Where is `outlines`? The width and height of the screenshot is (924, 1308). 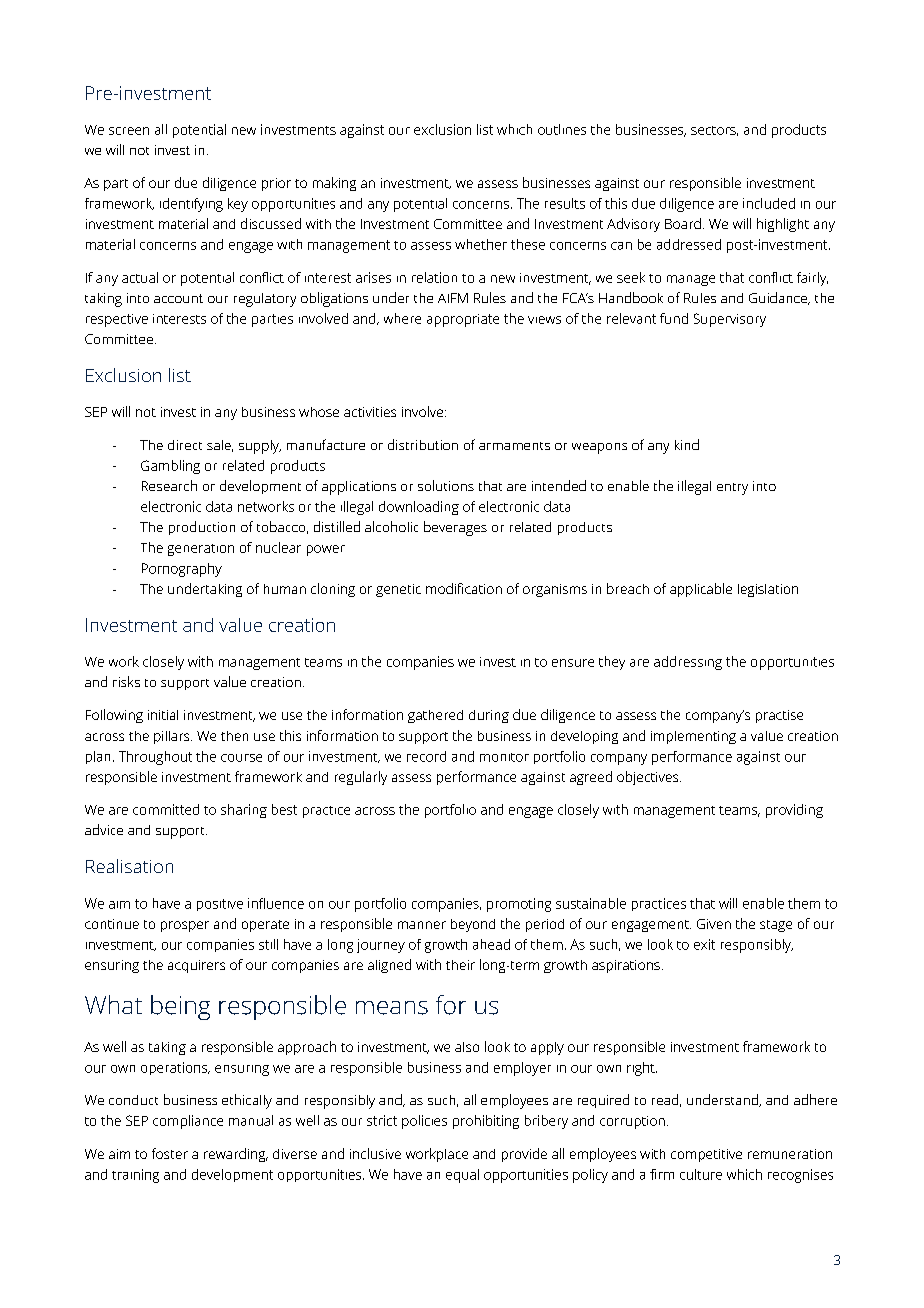
outlines is located at coordinates (562, 129).
